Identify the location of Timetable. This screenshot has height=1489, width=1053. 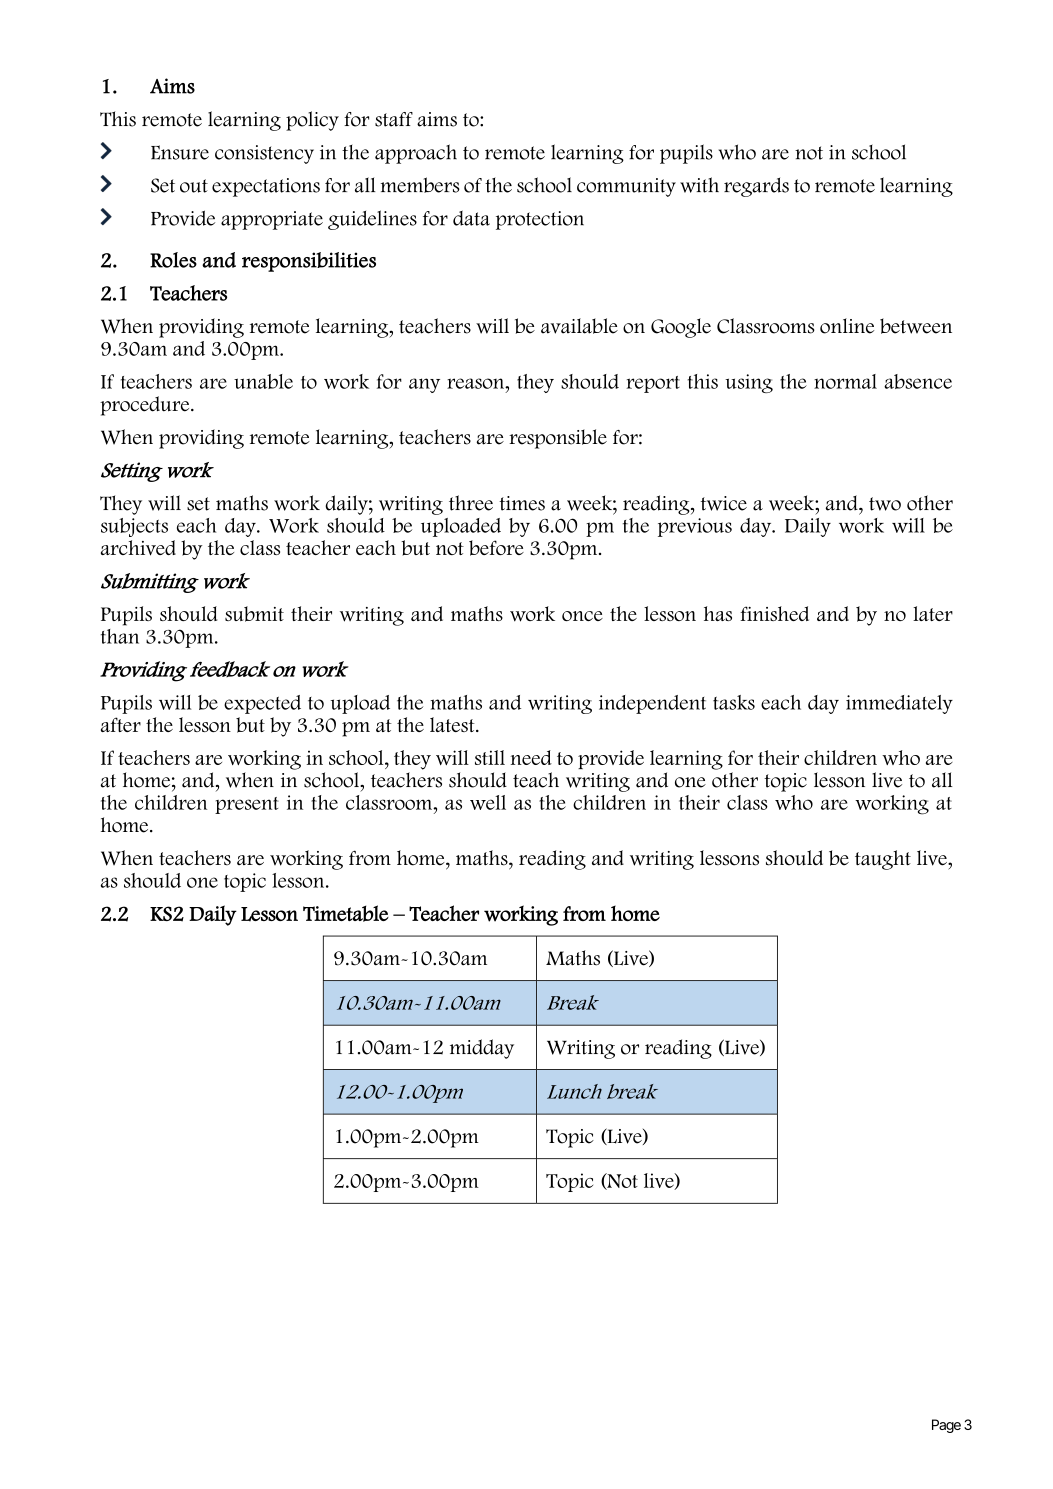
(346, 913).
